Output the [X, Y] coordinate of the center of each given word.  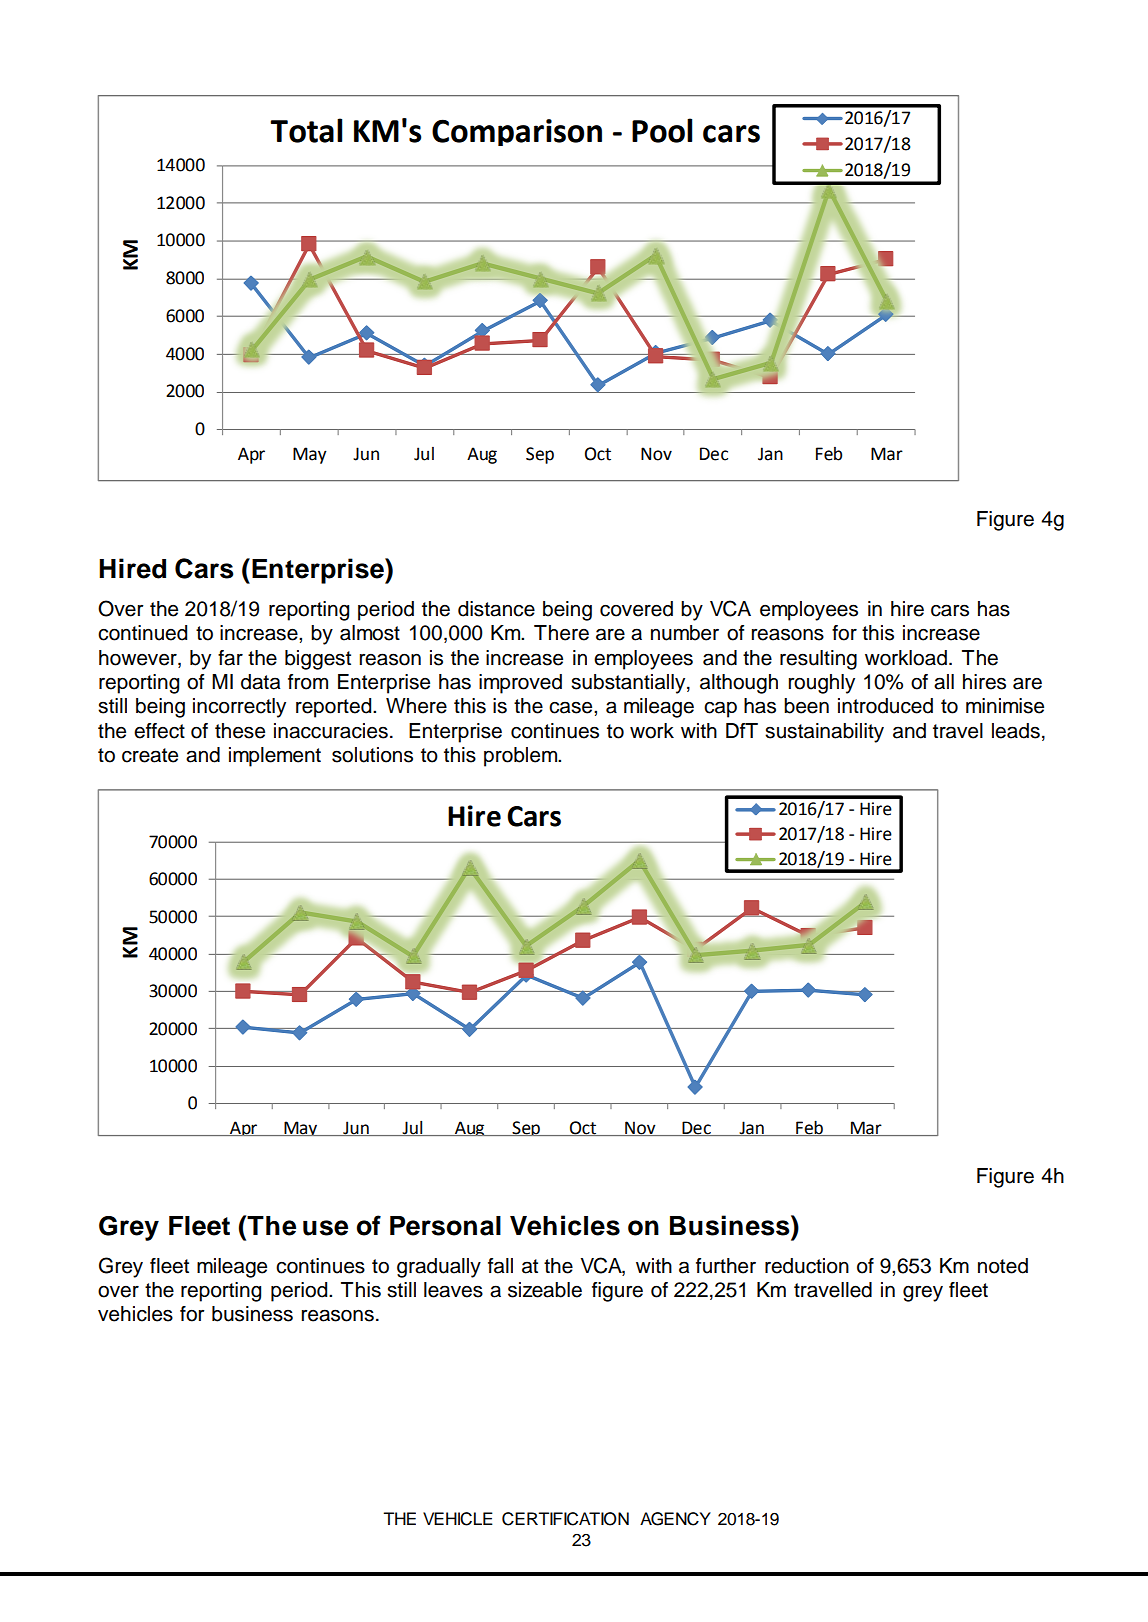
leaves [453, 1290]
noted [1003, 1266]
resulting [818, 660]
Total [306, 130]
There [561, 633]
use [325, 1228]
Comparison [517, 132]
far [230, 658]
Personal [445, 1226]
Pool [662, 130]
